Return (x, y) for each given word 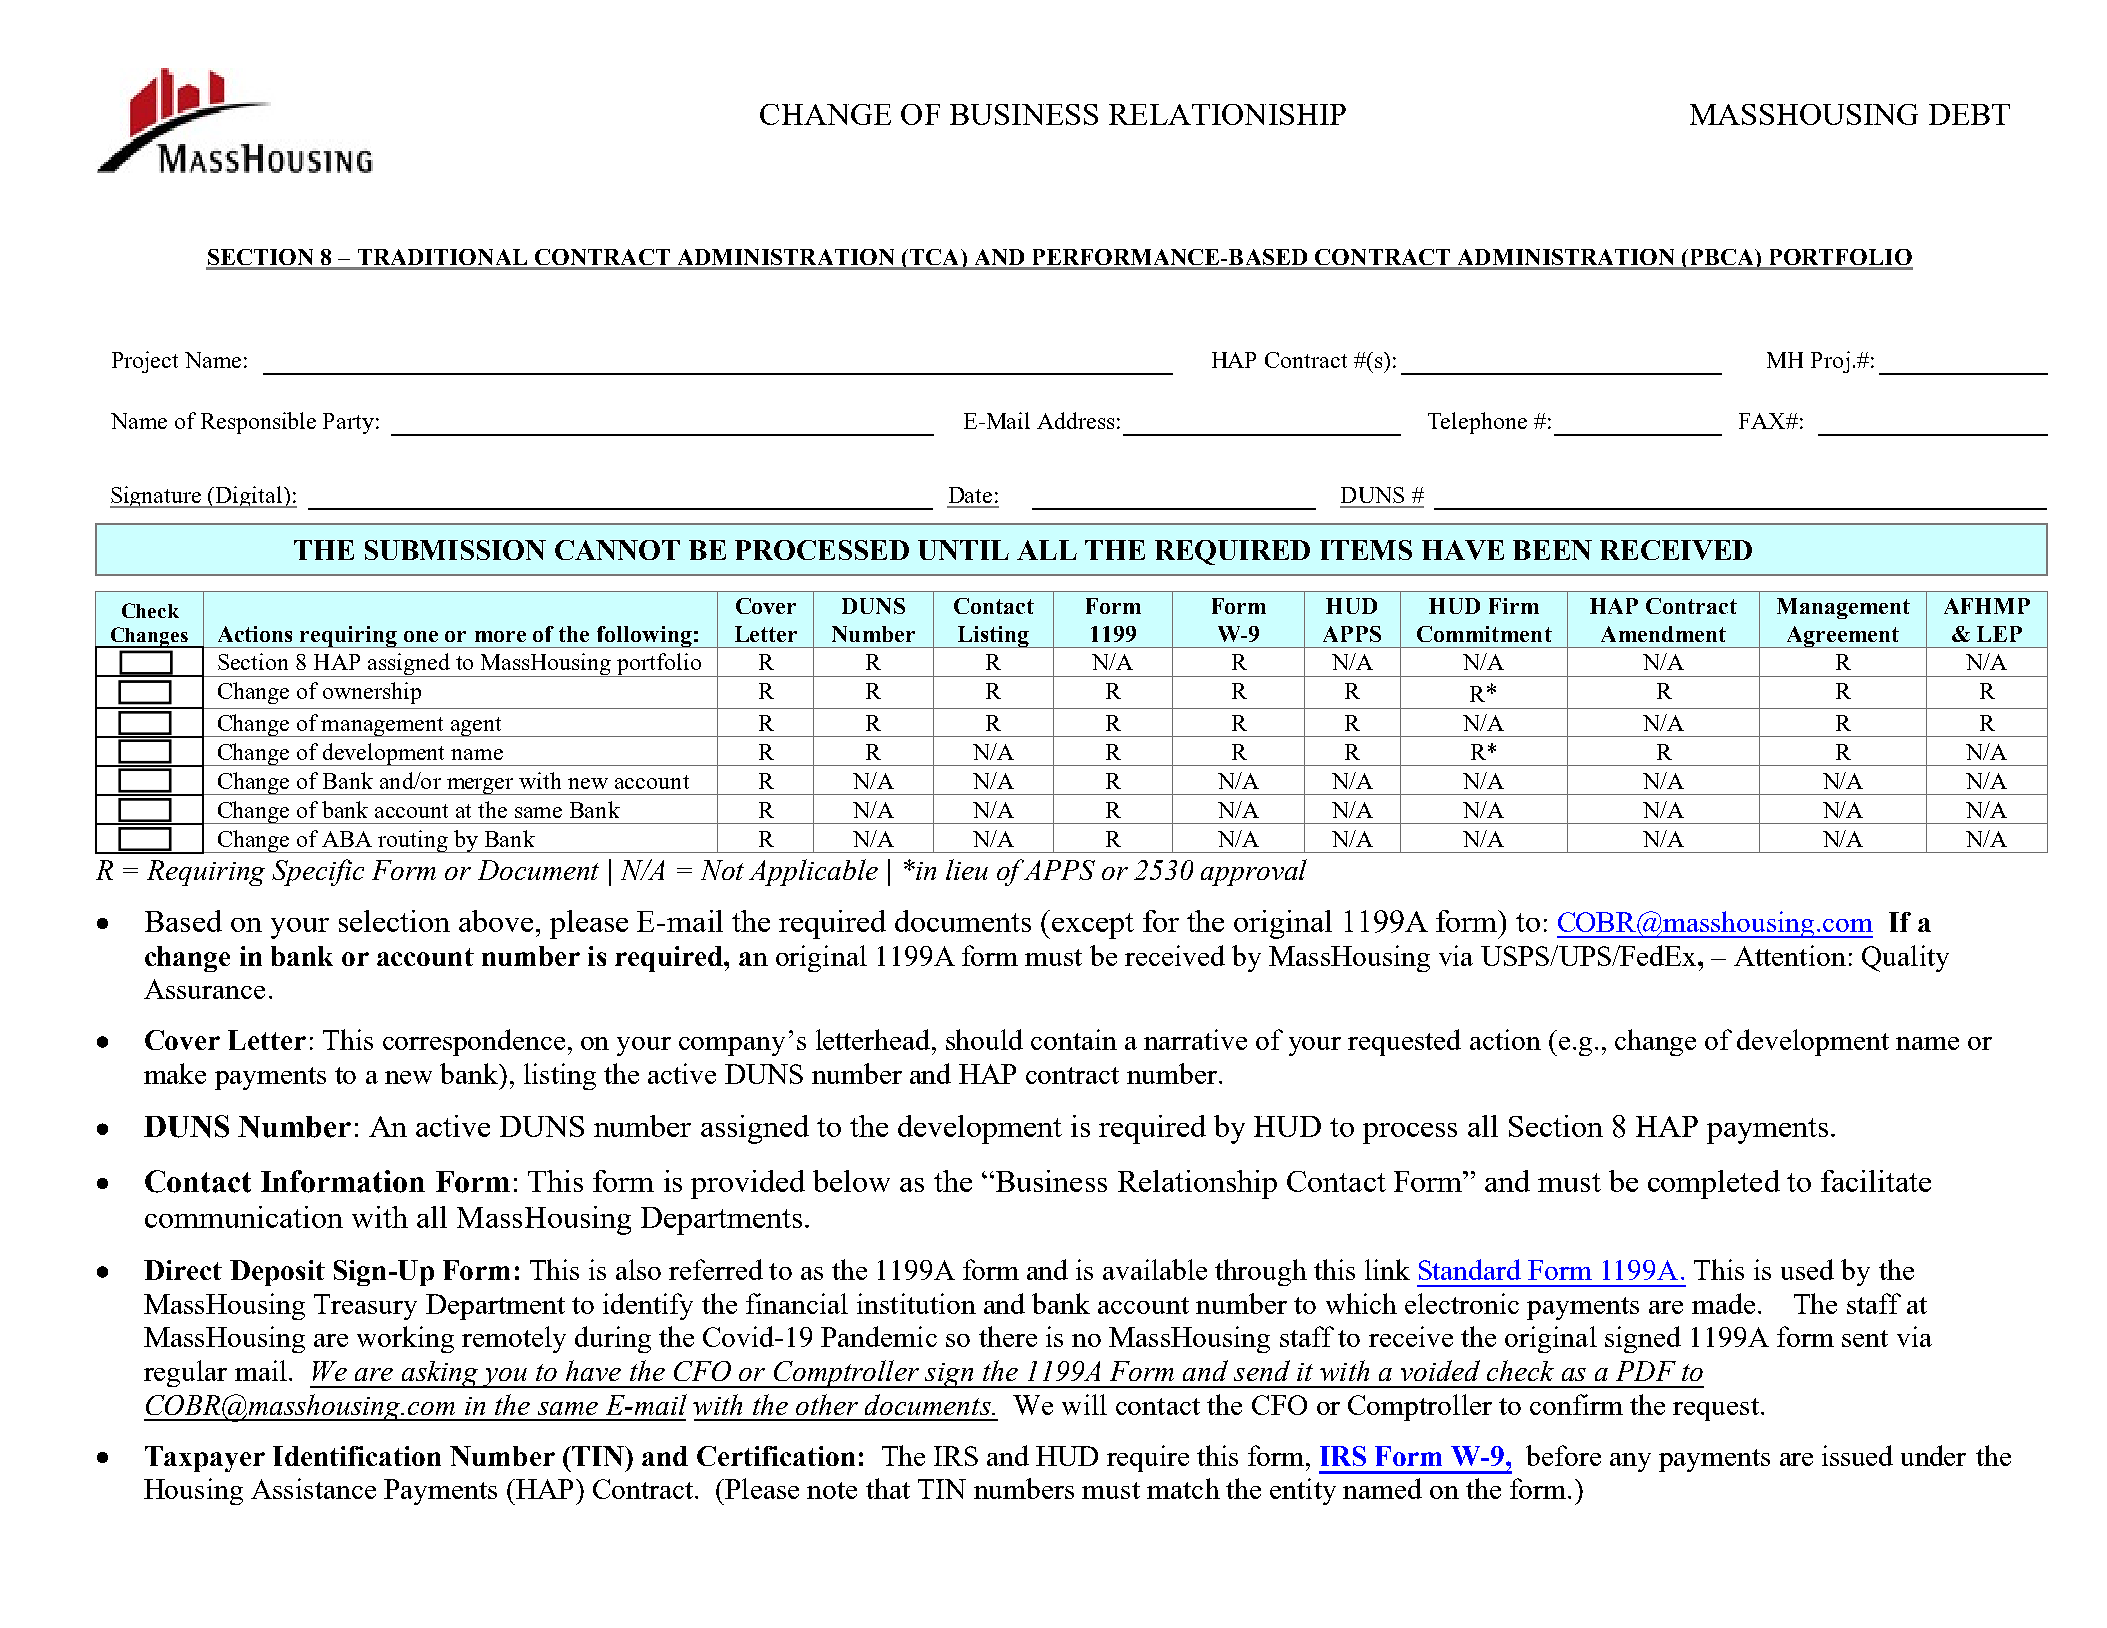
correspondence (474, 1042)
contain (1074, 1039)
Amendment (1663, 634)
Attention (1790, 955)
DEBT (1969, 114)
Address (1075, 420)
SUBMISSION (455, 550)
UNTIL (963, 550)
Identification (357, 1456)
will (1084, 1404)
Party (348, 423)
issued (1857, 1455)
